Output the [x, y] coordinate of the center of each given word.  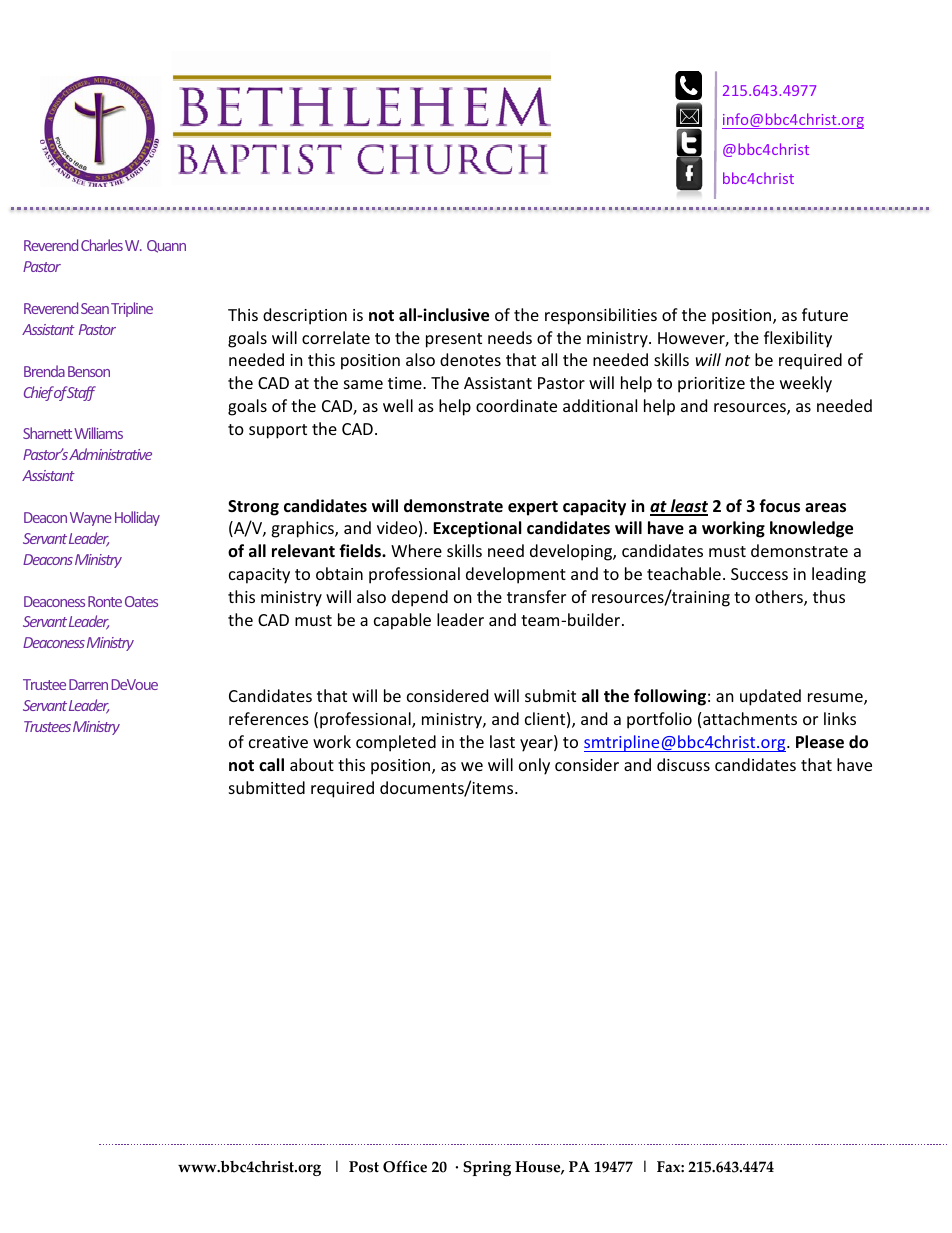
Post [364, 1167]
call [271, 764]
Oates [141, 601]
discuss [683, 764]
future [825, 314]
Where [416, 550]
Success [759, 574]
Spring [487, 1168]
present [454, 340]
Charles [102, 245]
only [534, 766]
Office [405, 1166]
